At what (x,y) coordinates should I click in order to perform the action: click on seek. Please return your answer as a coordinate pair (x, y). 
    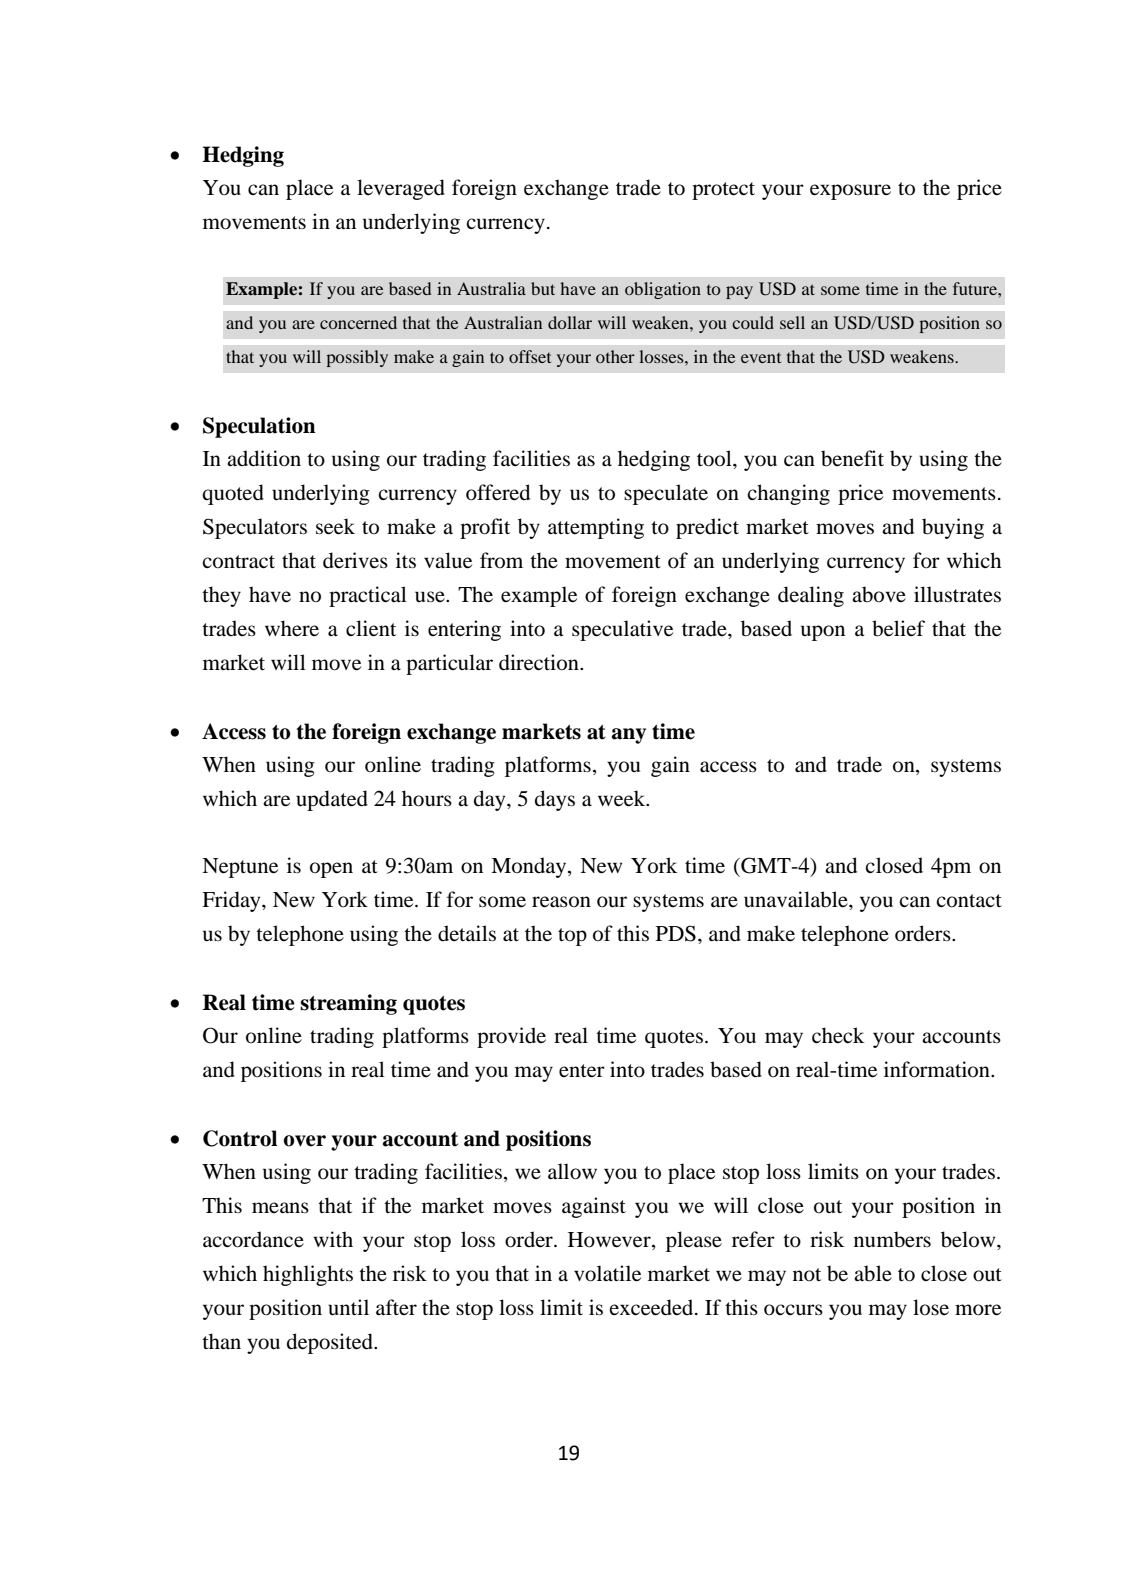
    Looking at the image, I should click on (335, 526).
